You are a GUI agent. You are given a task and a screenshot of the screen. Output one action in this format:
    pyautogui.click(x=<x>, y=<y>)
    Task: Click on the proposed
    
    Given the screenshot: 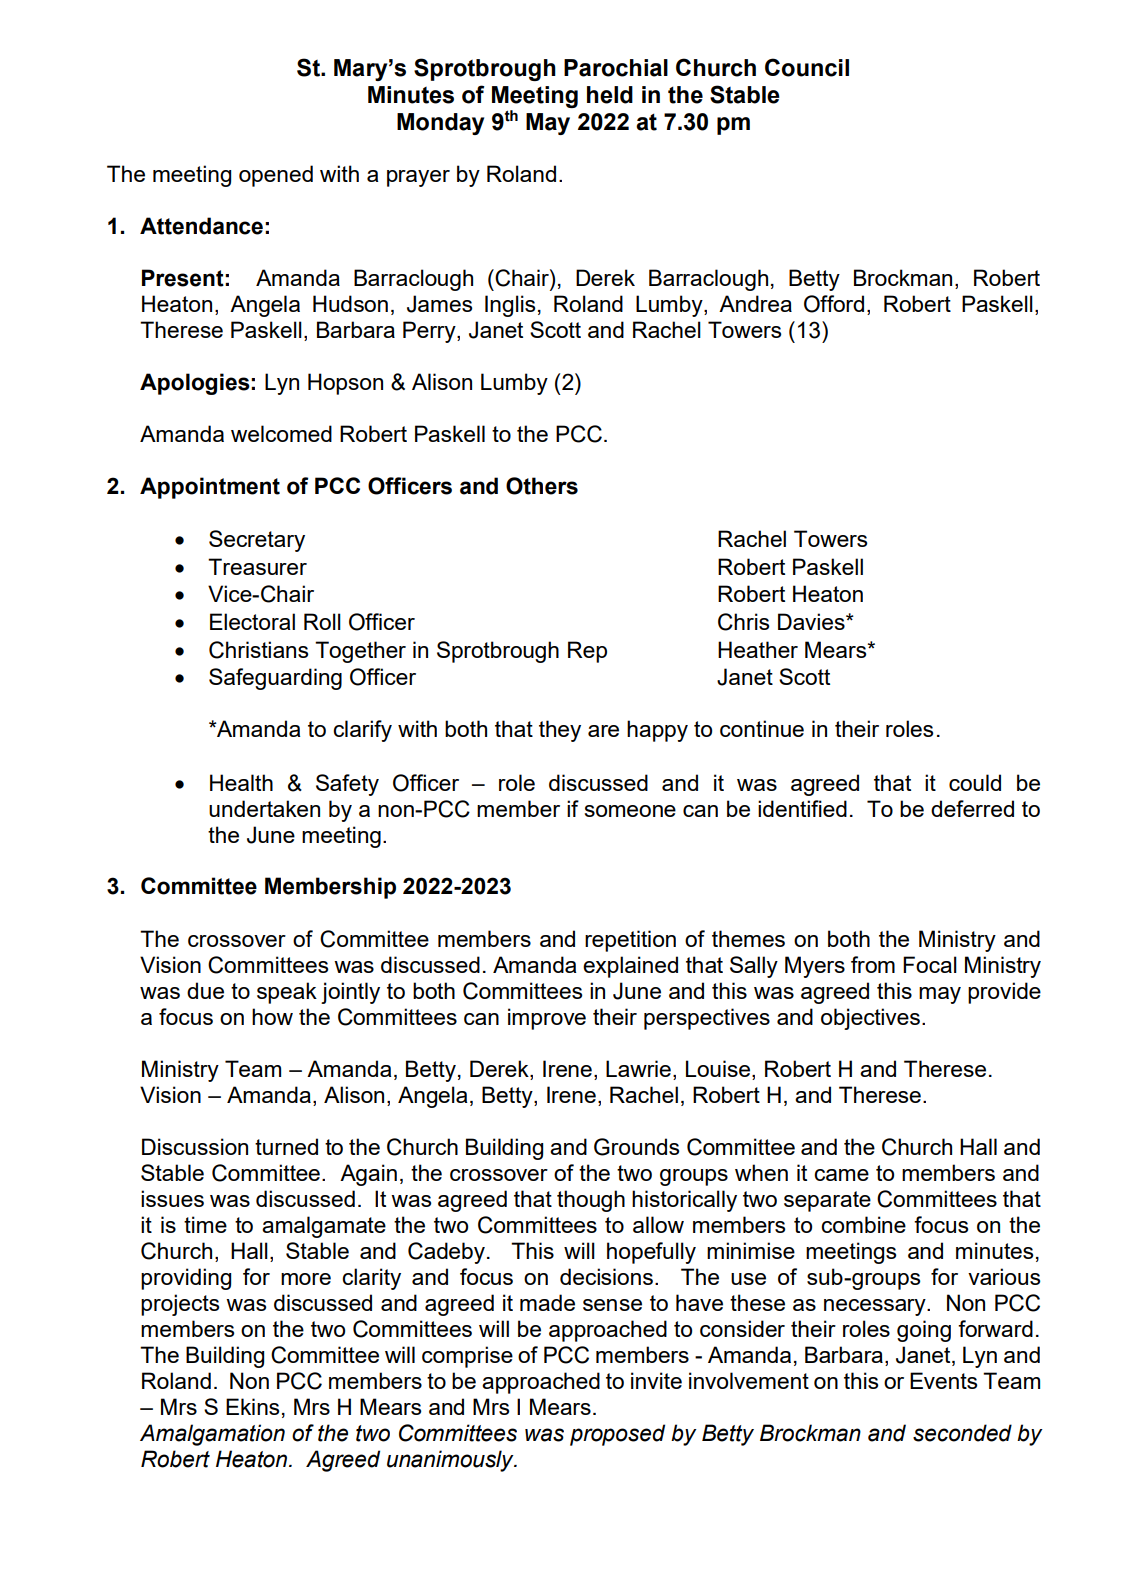 What is the action you would take?
    pyautogui.click(x=617, y=1435)
